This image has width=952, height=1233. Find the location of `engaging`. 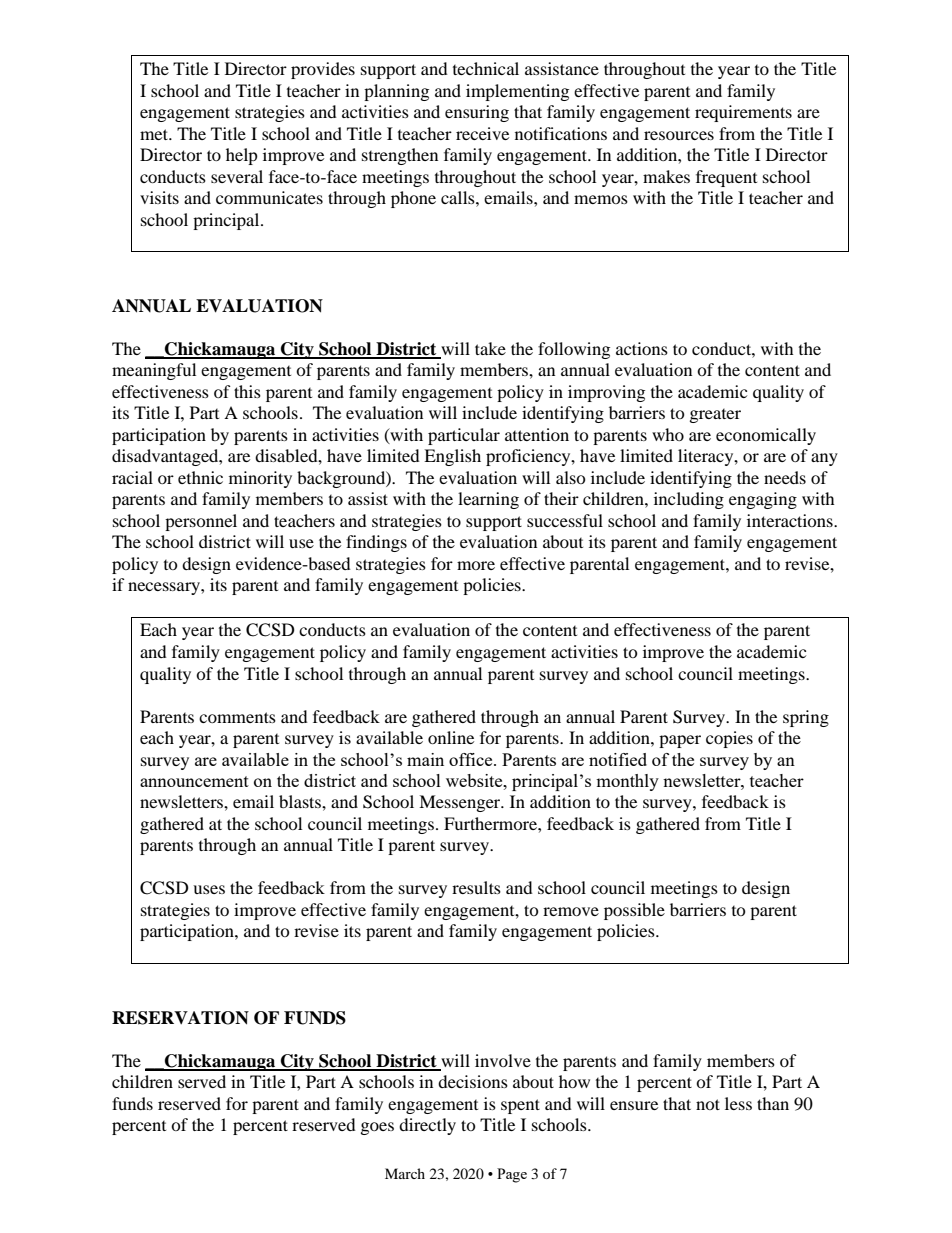

engaging is located at coordinates (763, 500).
